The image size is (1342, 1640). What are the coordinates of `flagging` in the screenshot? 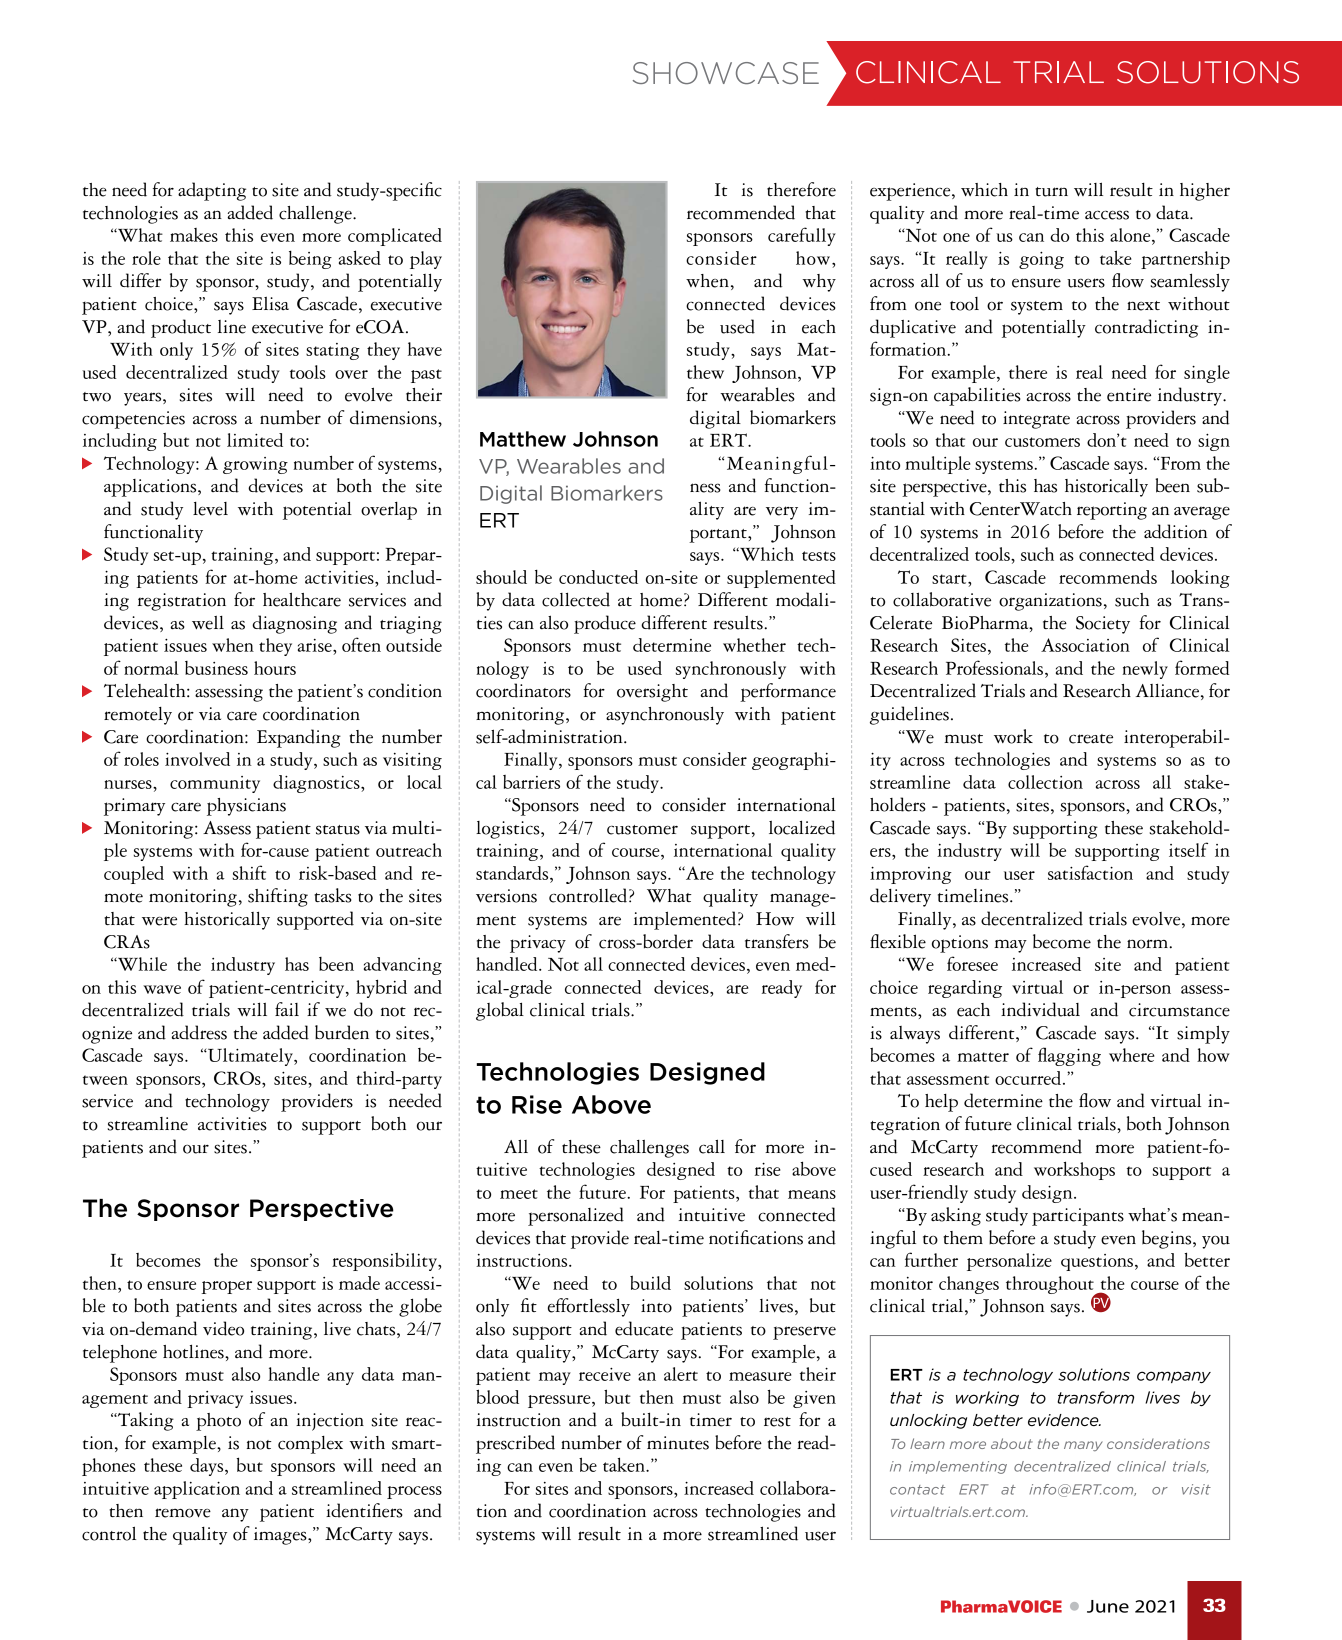 It's located at (1069, 1056).
